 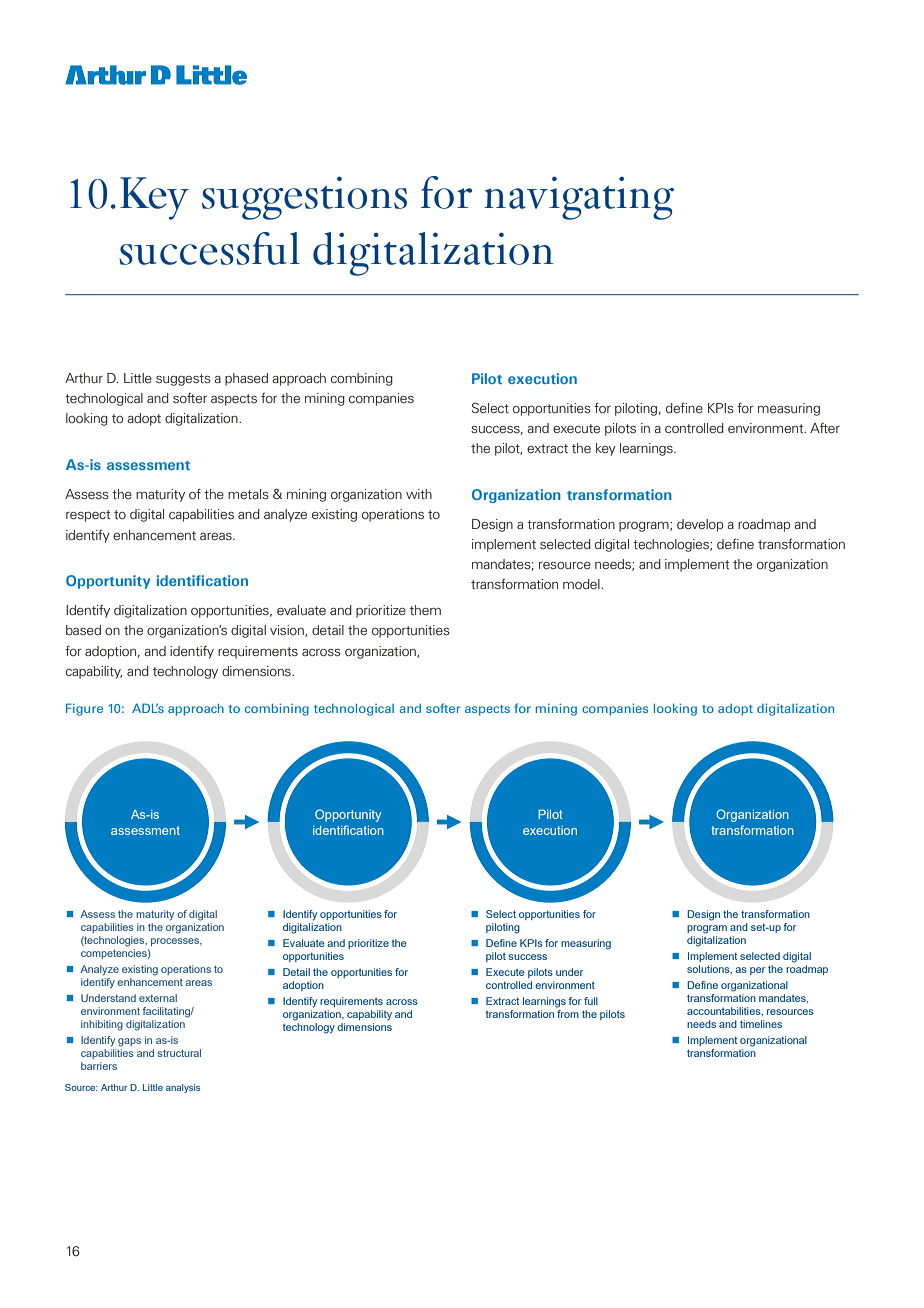 What do you see at coordinates (582, 584) in the image?
I see `model` at bounding box center [582, 584].
